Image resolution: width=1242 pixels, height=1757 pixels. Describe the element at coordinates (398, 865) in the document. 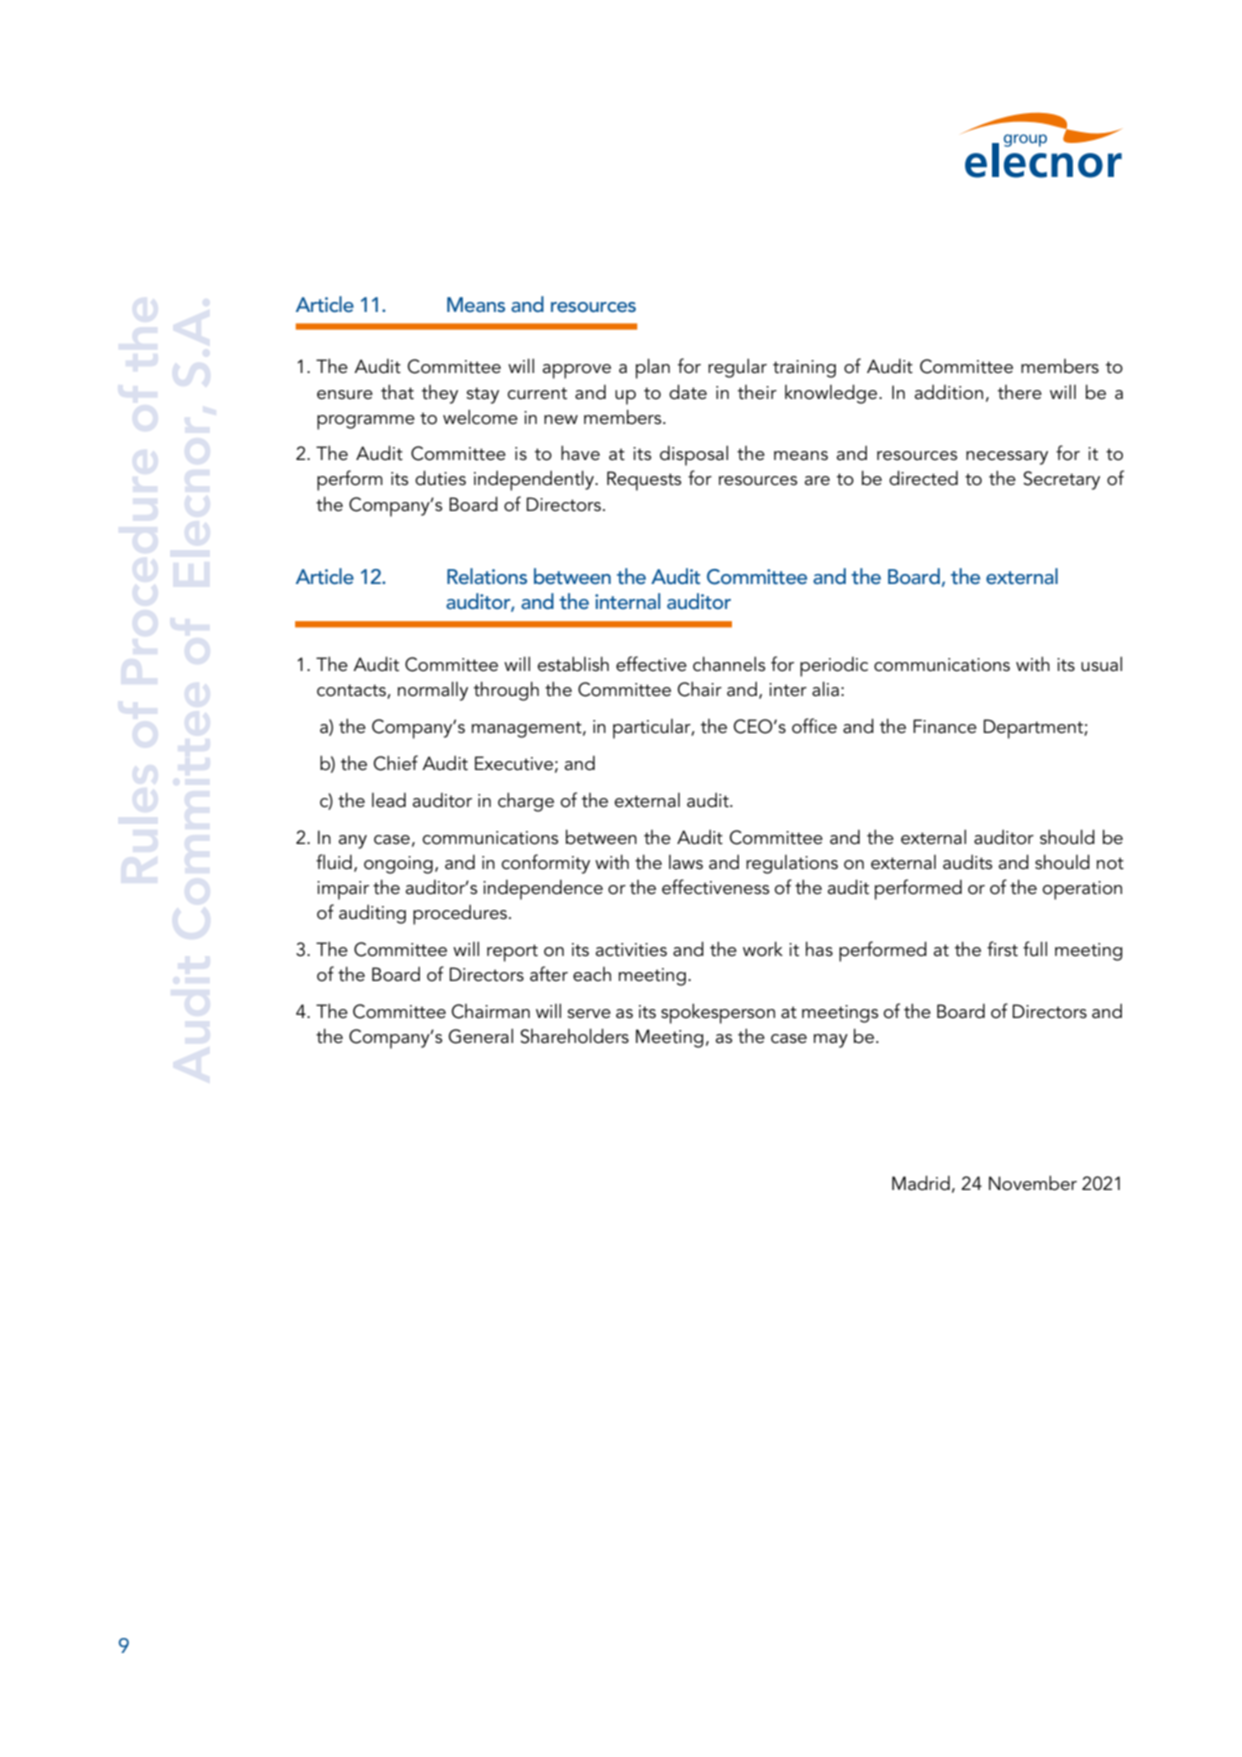

I see `ongoing` at that location.
